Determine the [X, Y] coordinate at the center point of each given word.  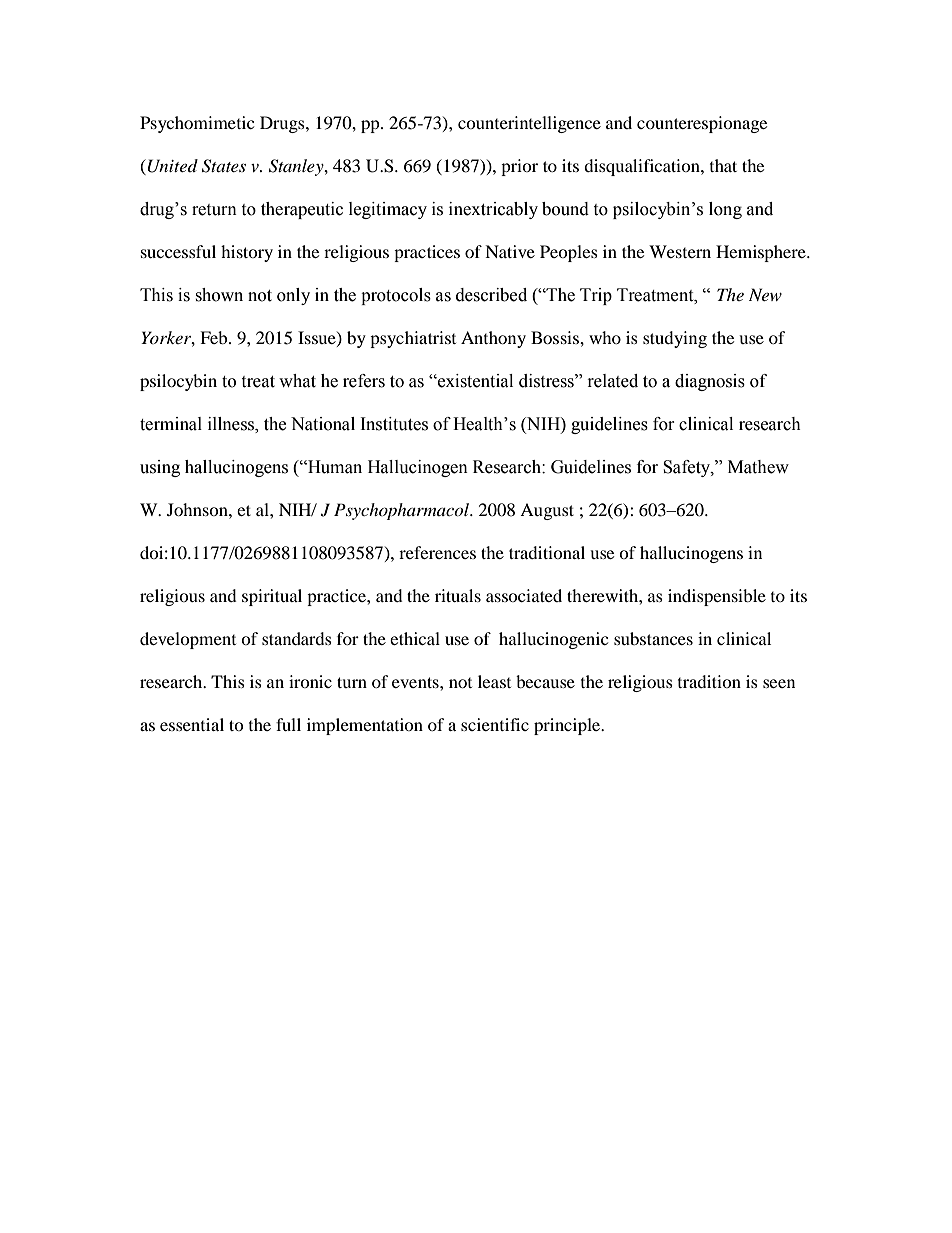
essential [192, 724]
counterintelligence [529, 124]
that [723, 165]
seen [779, 683]
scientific [495, 724]
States [224, 166]
